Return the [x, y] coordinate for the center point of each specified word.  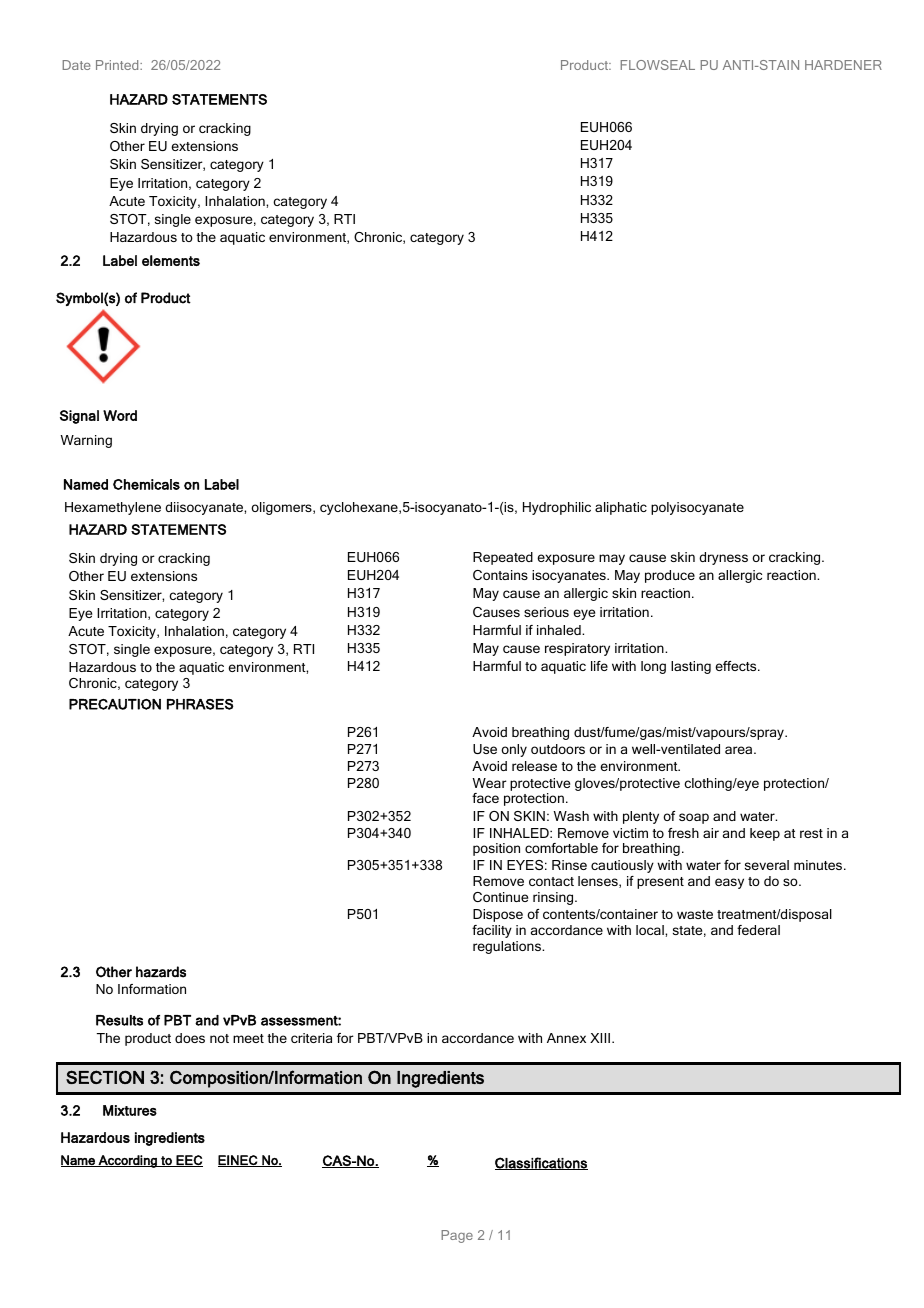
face [485, 798]
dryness [723, 558]
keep [765, 834]
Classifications [541, 1163]
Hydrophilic [557, 508]
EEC [188, 1161]
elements [171, 260]
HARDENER [843, 65]
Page [457, 1236]
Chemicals [146, 484]
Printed [118, 65]
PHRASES [200, 704]
